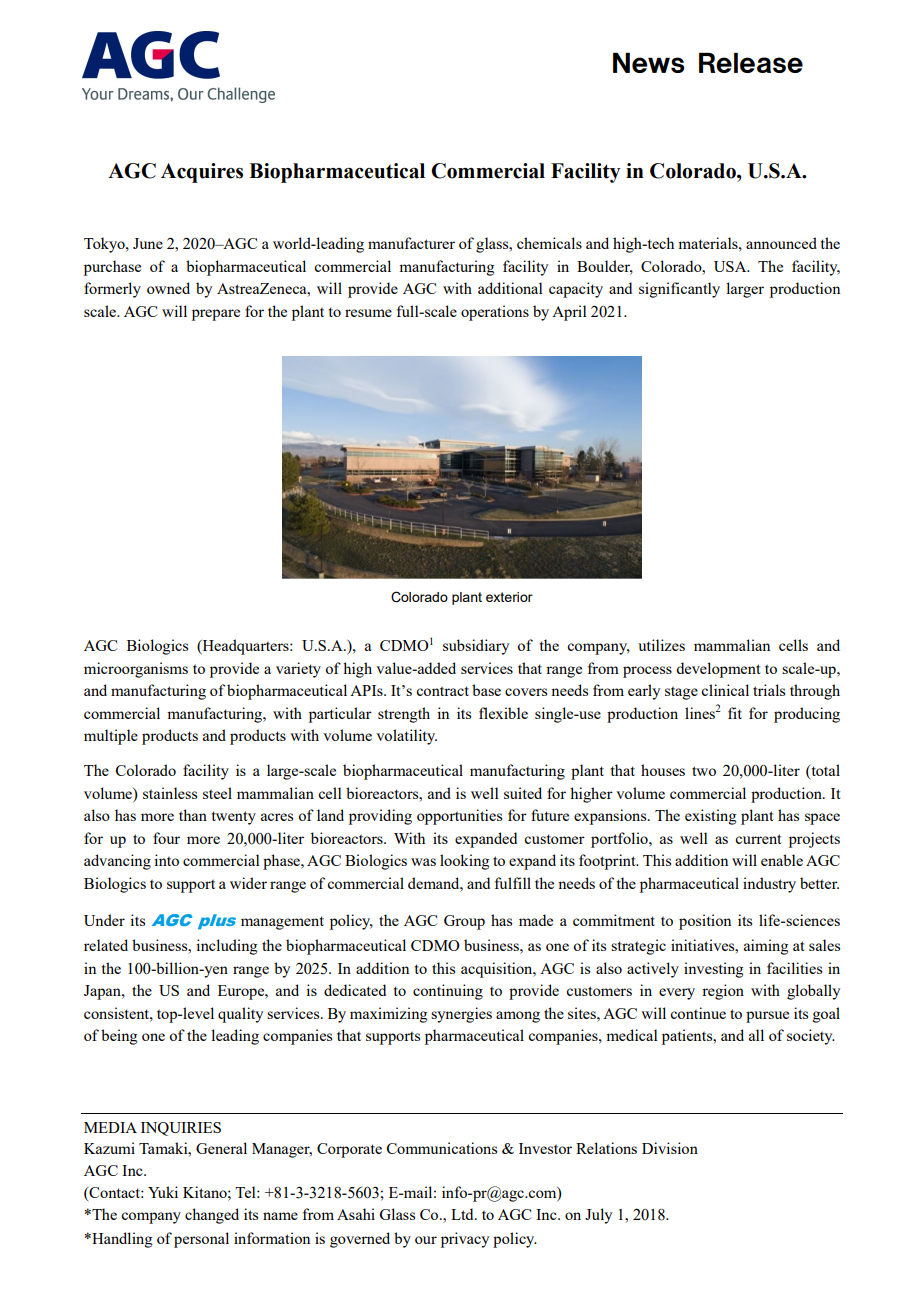 Image resolution: width=924 pixels, height=1308 pixels. Describe the element at coordinates (411, 243) in the screenshot. I see `manufacturer` at that location.
